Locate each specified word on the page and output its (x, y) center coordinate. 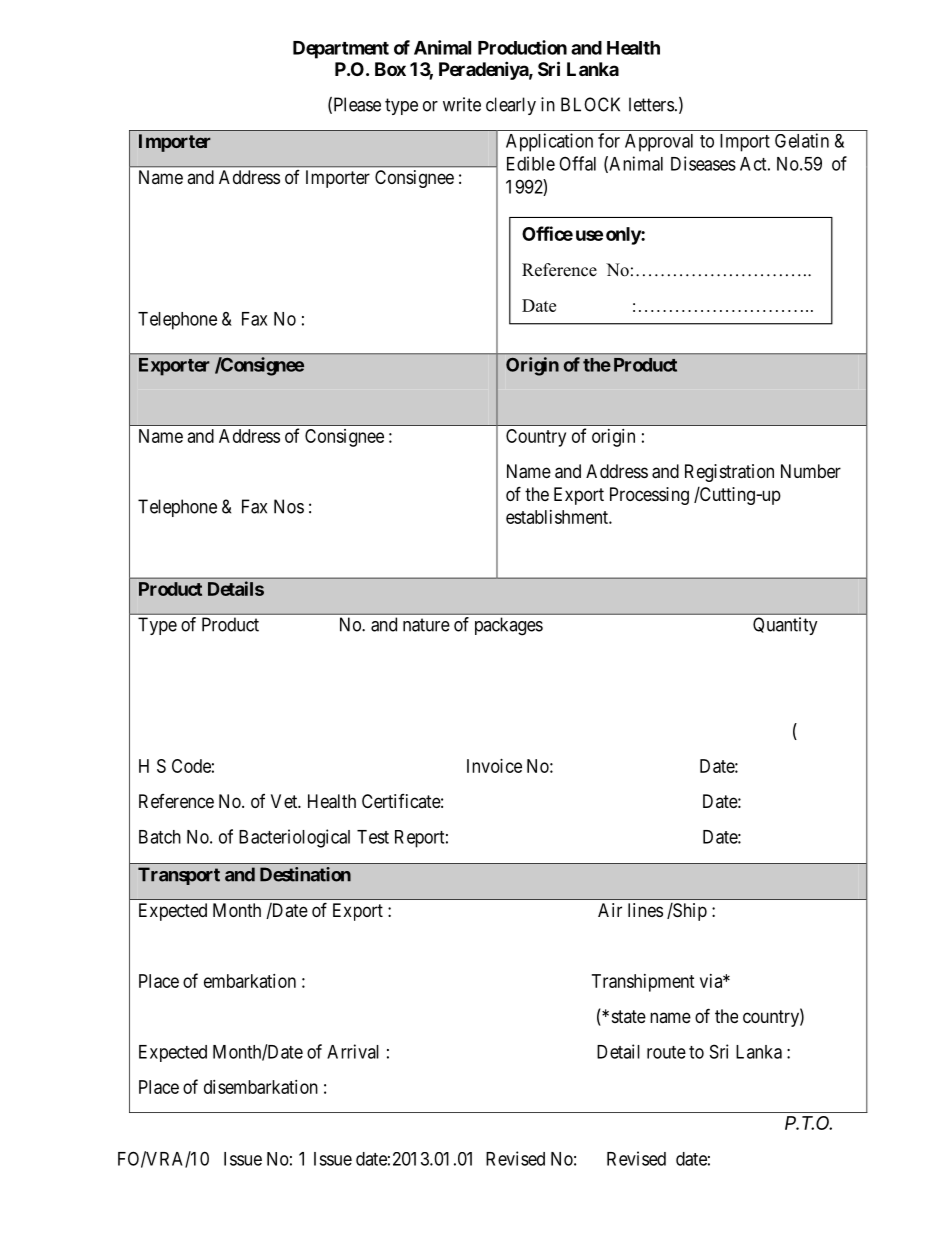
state (629, 1016)
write (462, 104)
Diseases (703, 163)
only (624, 236)
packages (509, 626)
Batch (160, 837)
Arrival (353, 1051)
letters (651, 104)
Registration (729, 473)
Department (341, 50)
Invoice (494, 766)
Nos (289, 506)
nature (426, 625)
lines (645, 910)
